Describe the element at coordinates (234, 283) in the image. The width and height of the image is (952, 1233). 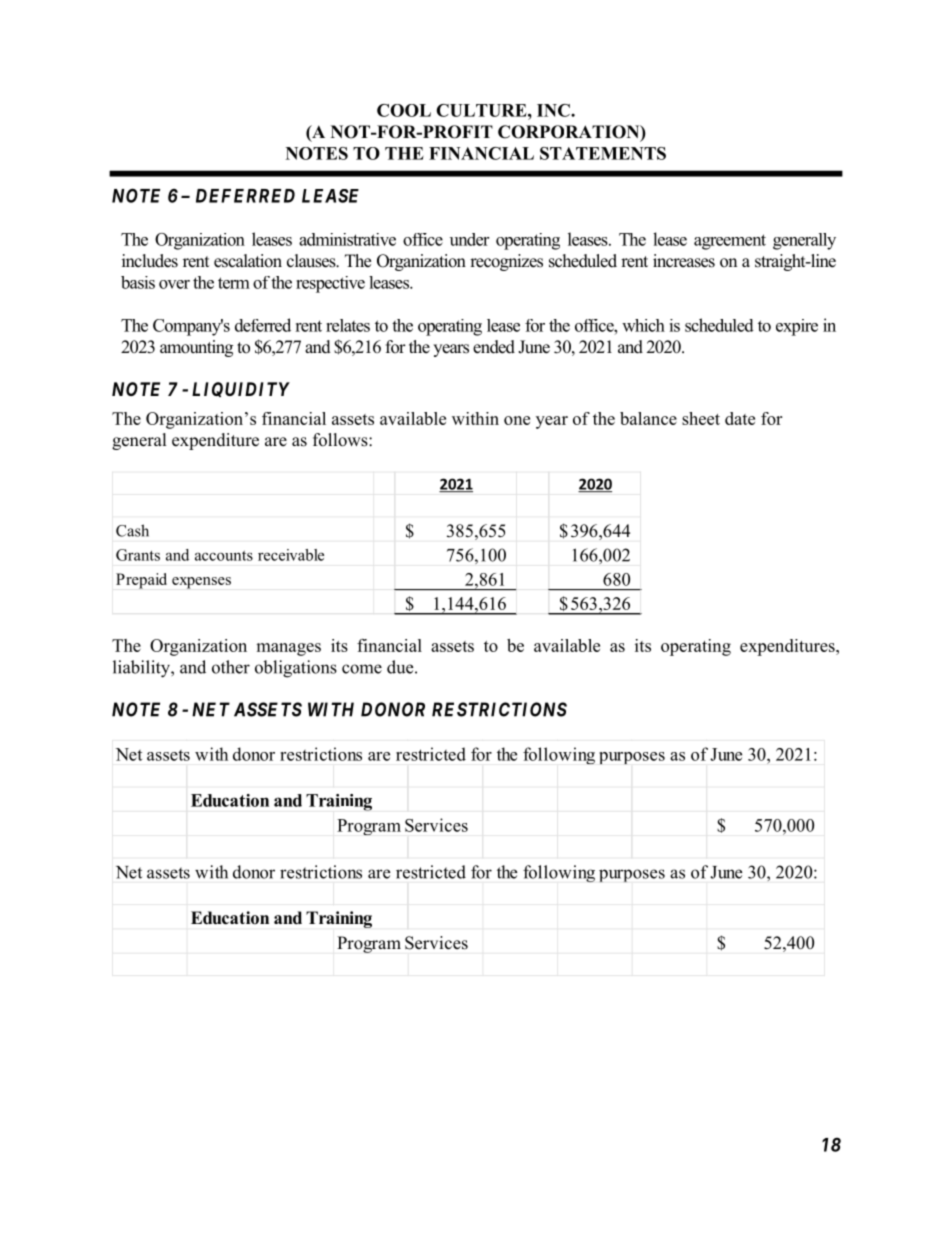
I see `term` at that location.
